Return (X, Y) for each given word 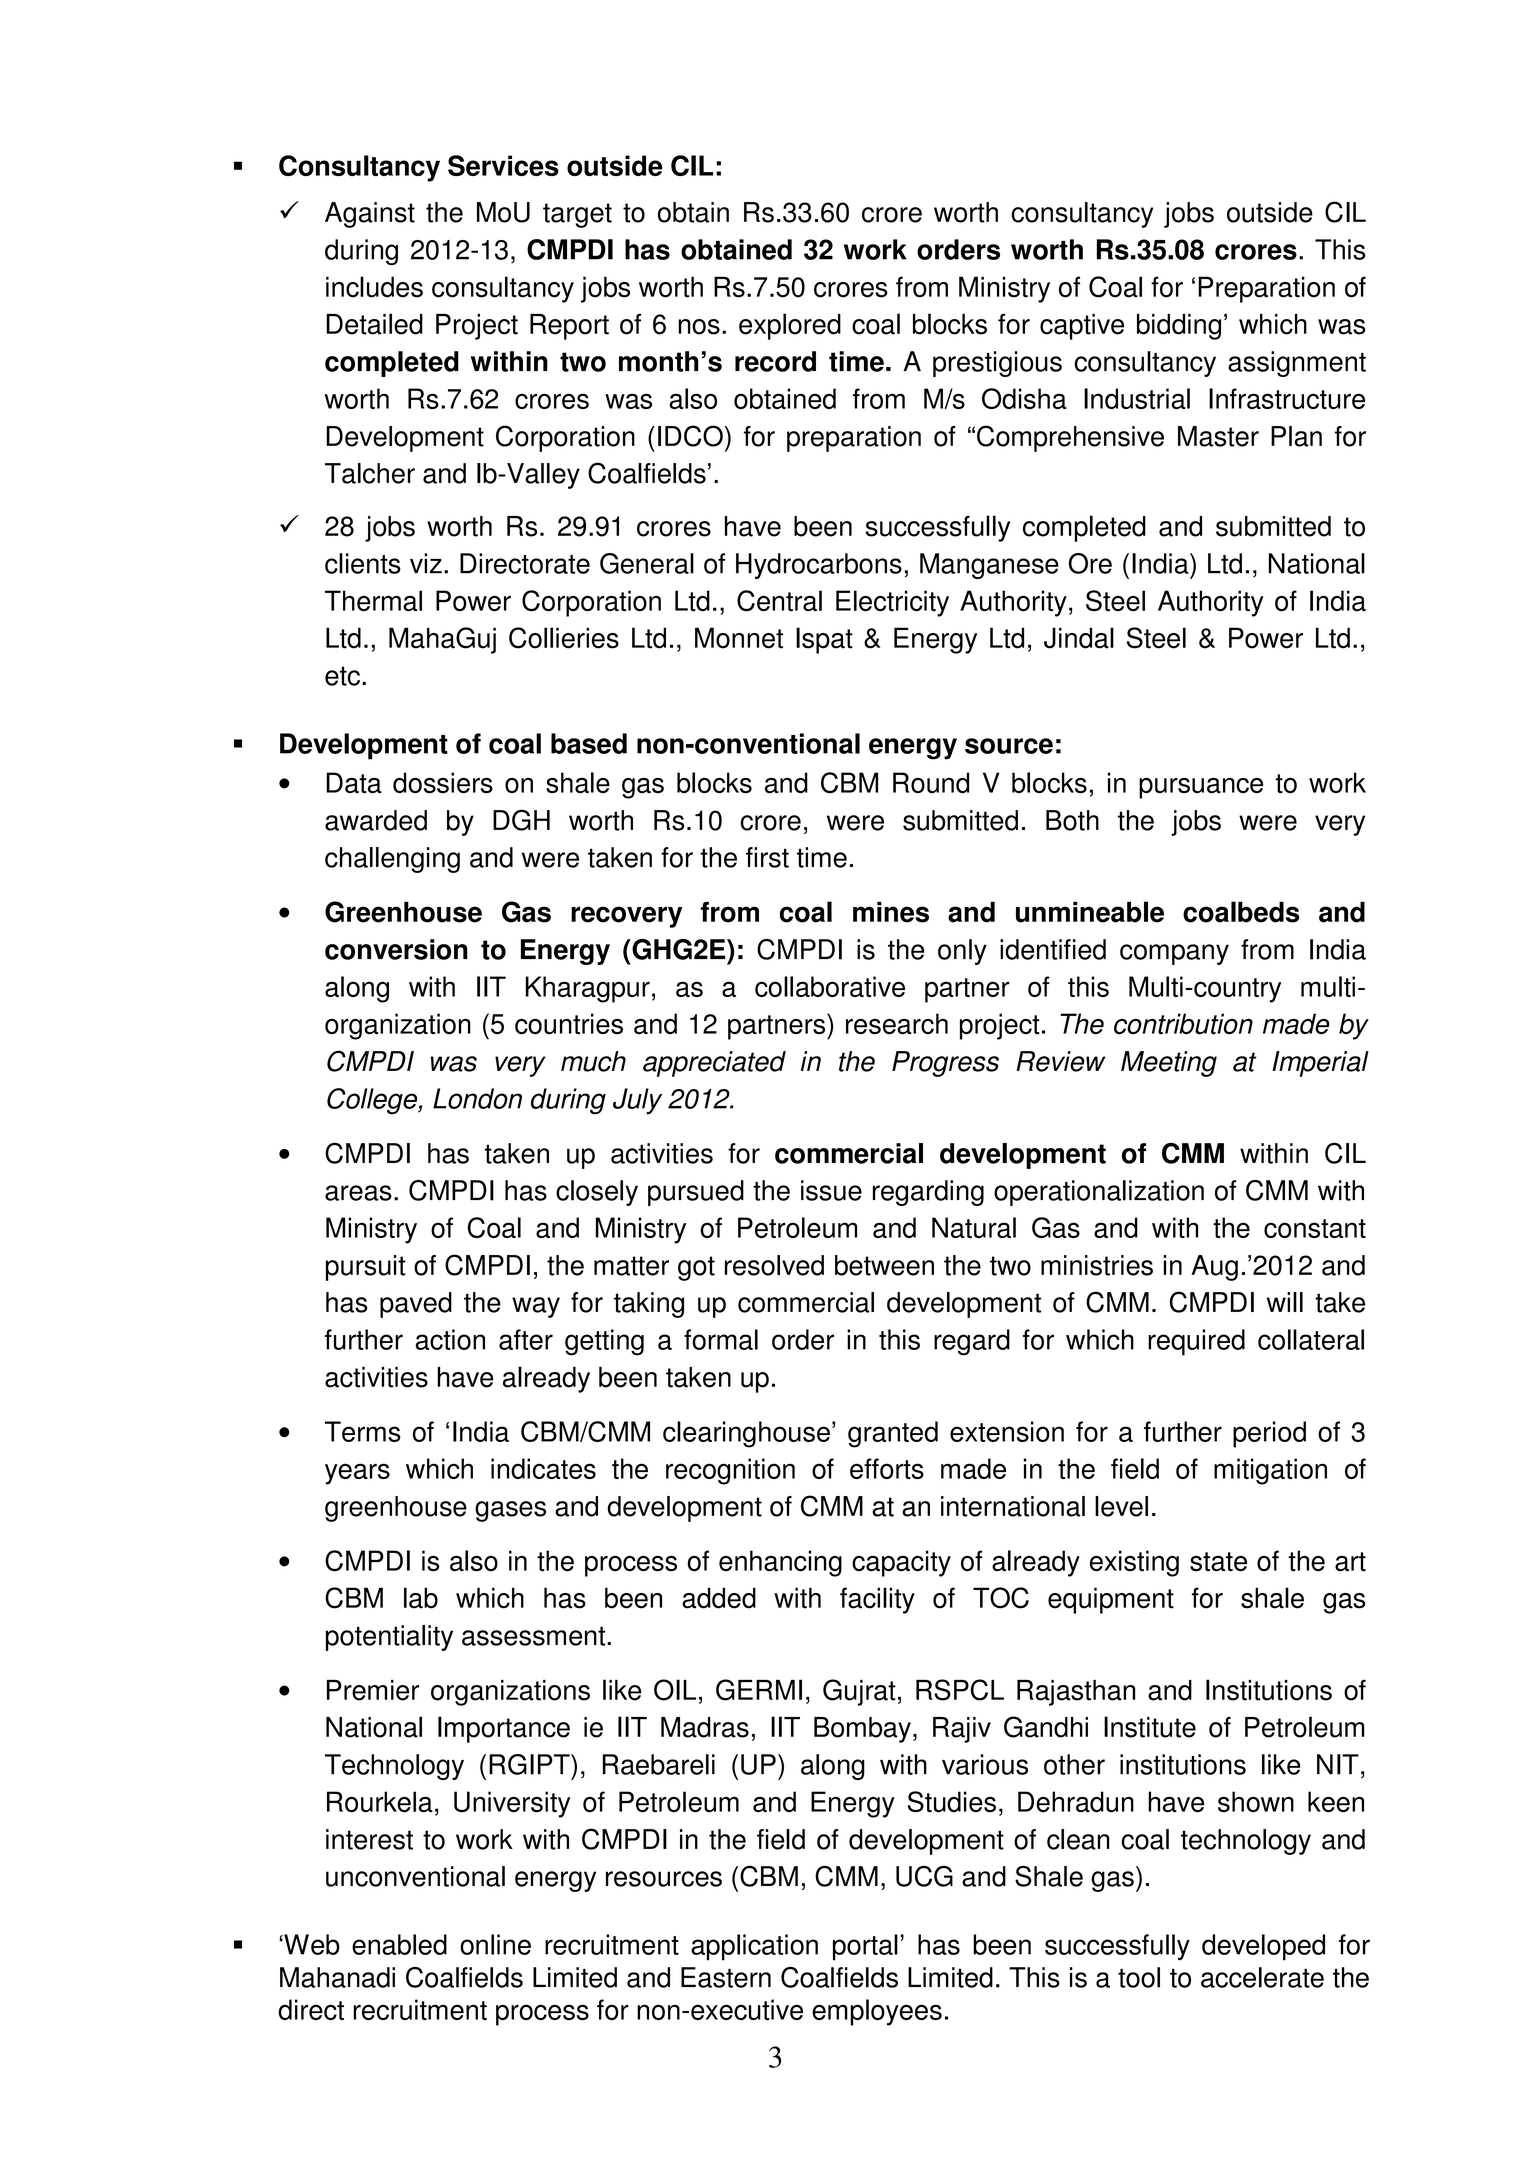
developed (1263, 1947)
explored (790, 326)
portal (865, 1947)
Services (503, 165)
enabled (399, 1944)
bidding (1179, 327)
